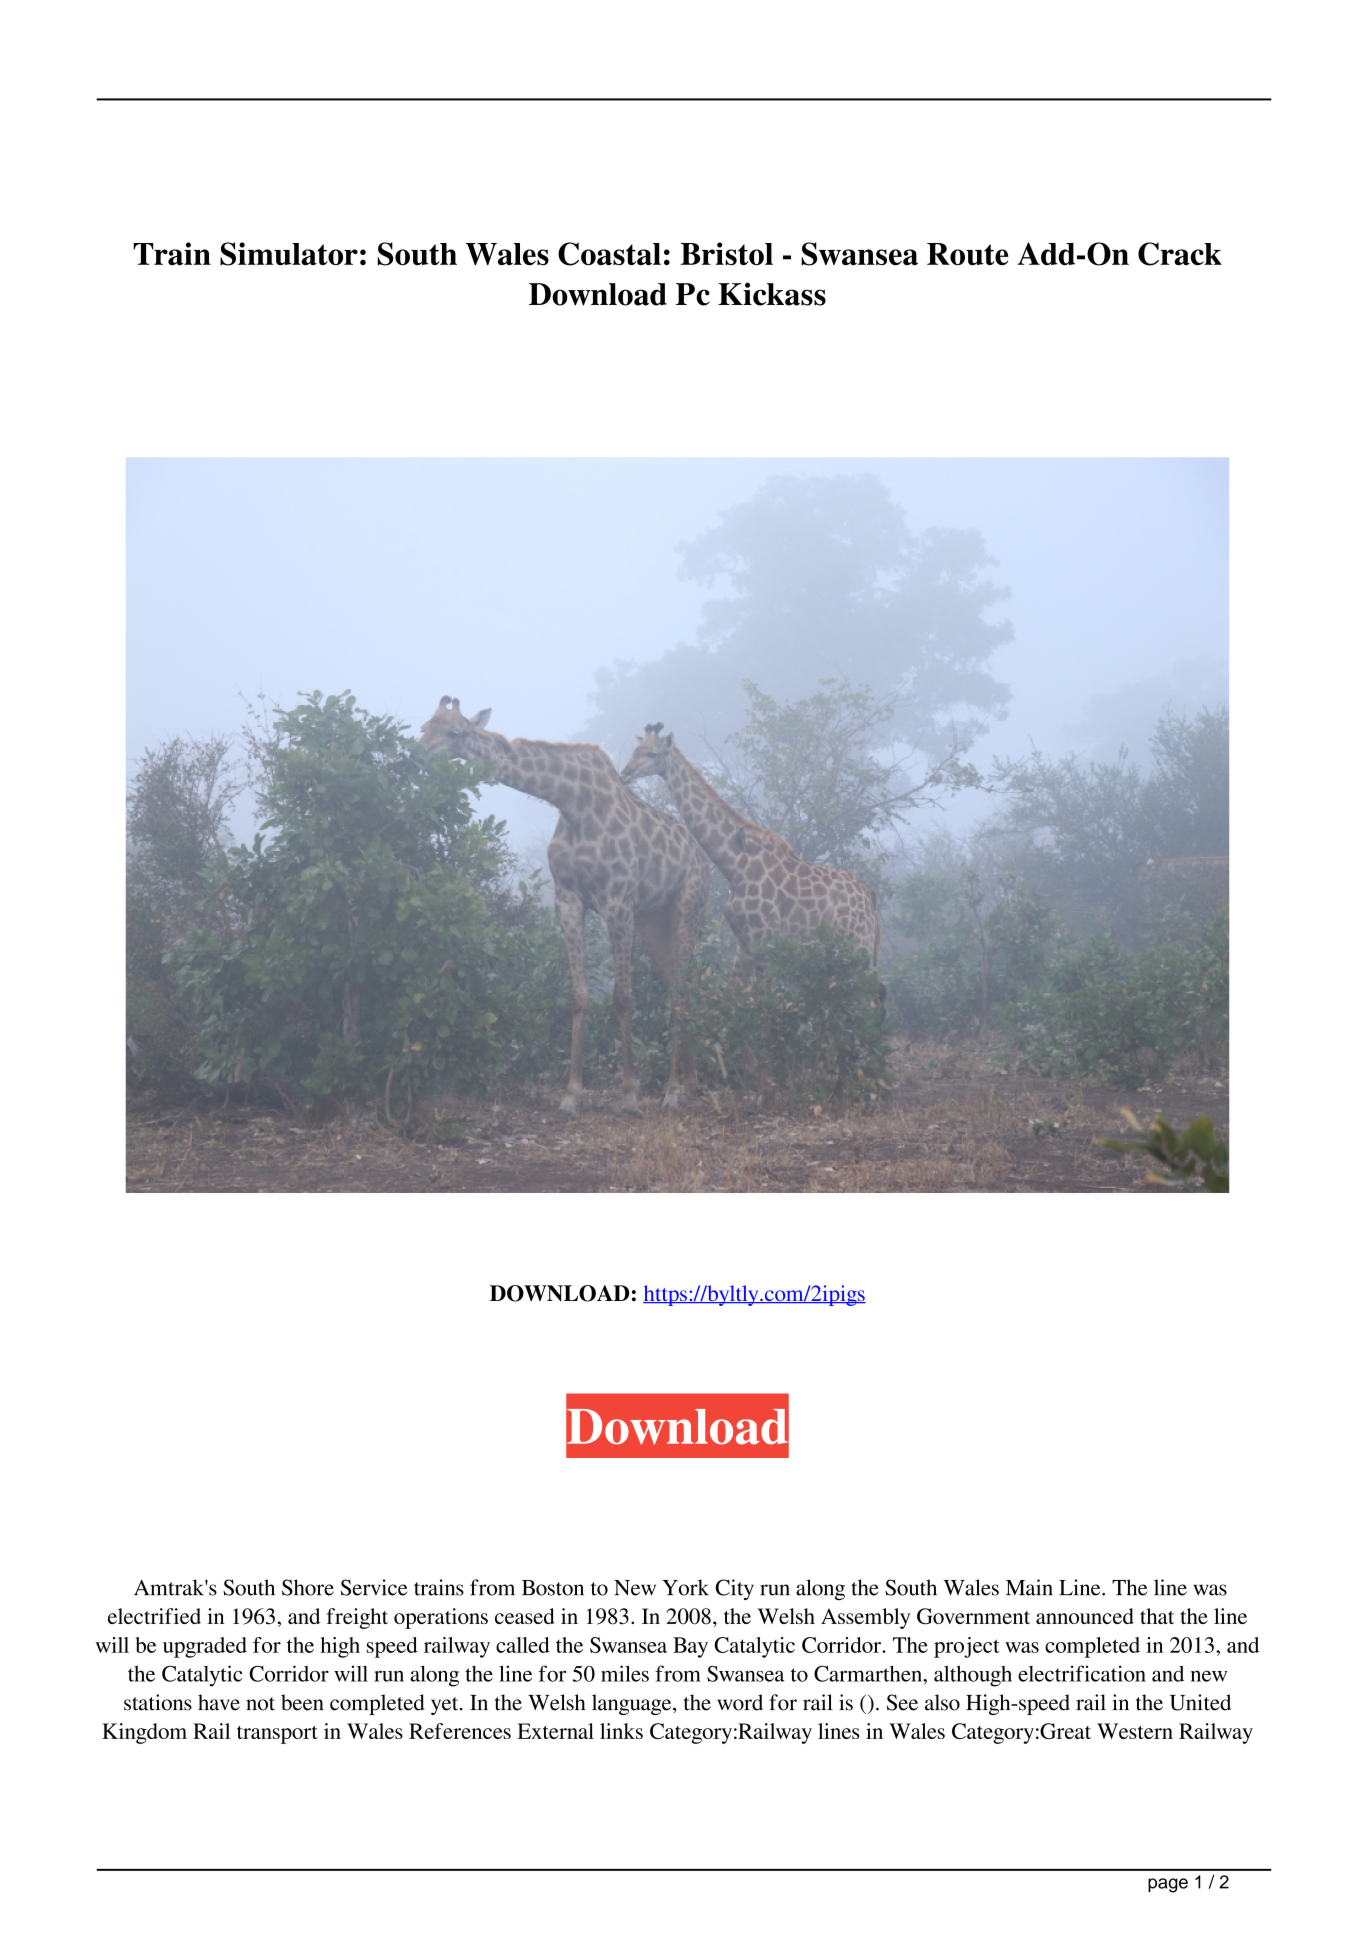 Image resolution: width=1368 pixels, height=1935 pixels. Describe the element at coordinates (1029, 1587) in the document. I see `Main` at that location.
